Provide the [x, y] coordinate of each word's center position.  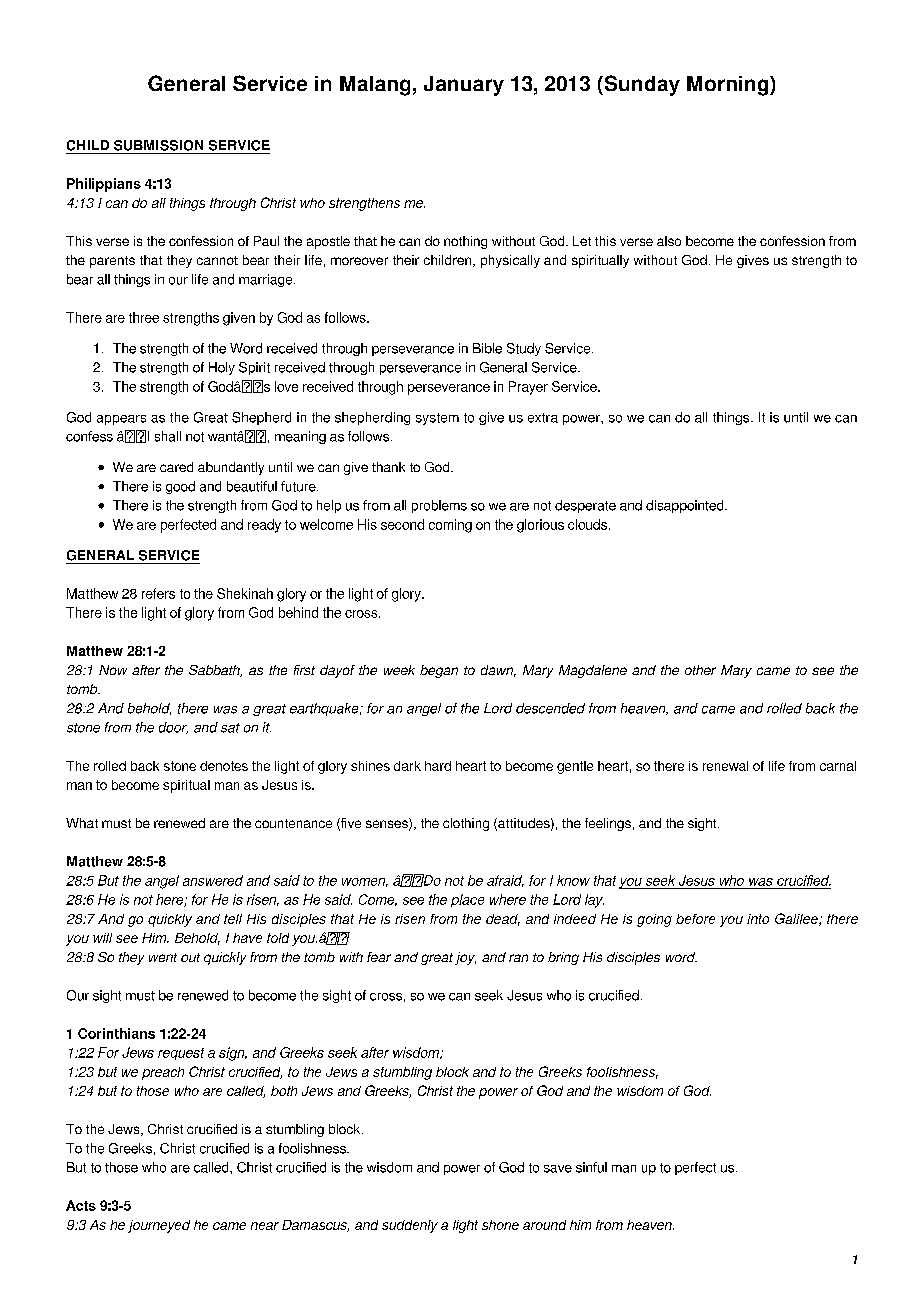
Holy [222, 368]
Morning [729, 86]
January [464, 86]
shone [500, 1225]
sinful [591, 1167]
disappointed [686, 506]
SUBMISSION [158, 145]
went [163, 957]
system [437, 419]
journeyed [159, 1226]
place [467, 900]
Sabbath [215, 671]
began [439, 671]
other [700, 670]
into [758, 919]
